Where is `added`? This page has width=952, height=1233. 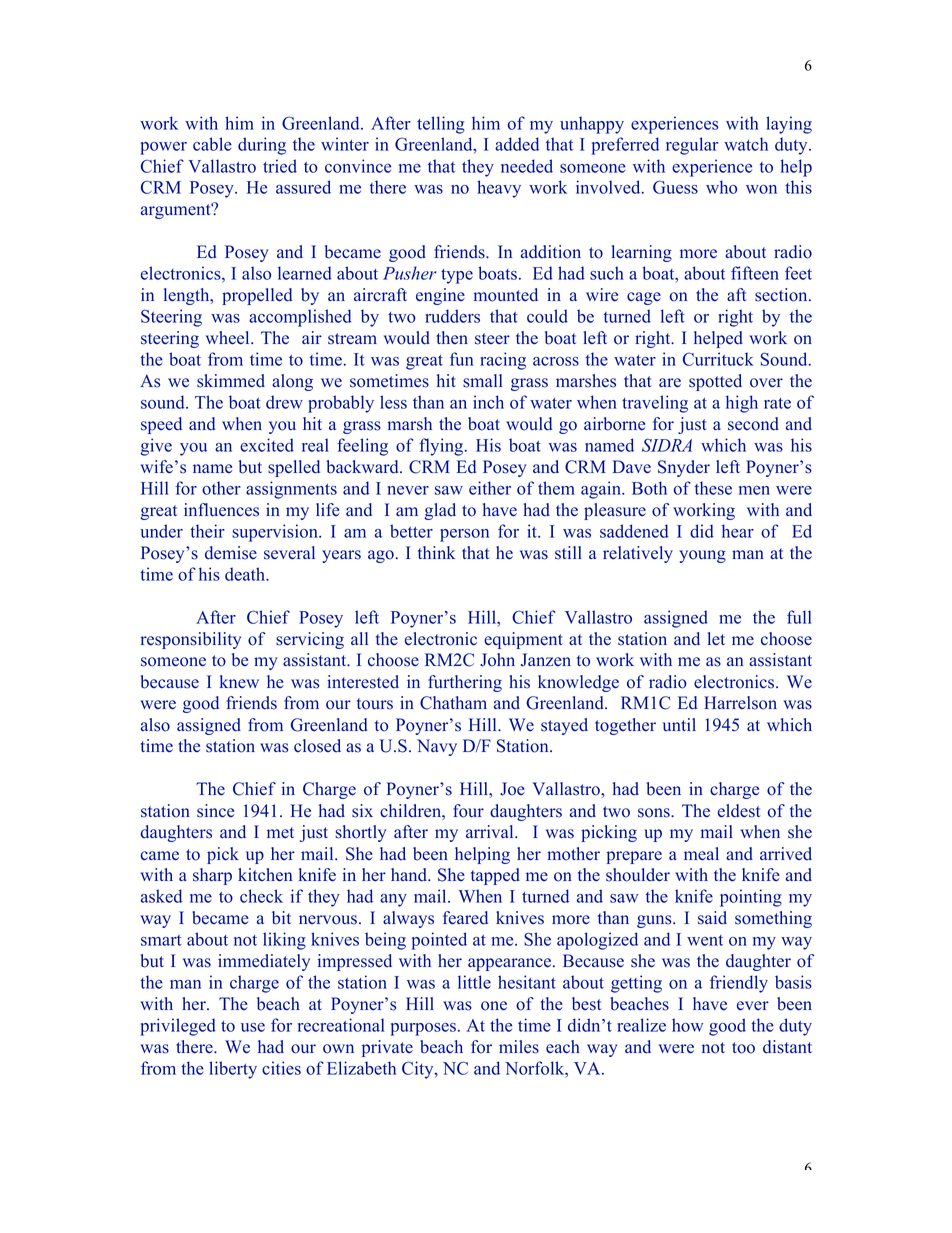 added is located at coordinates (517, 144).
